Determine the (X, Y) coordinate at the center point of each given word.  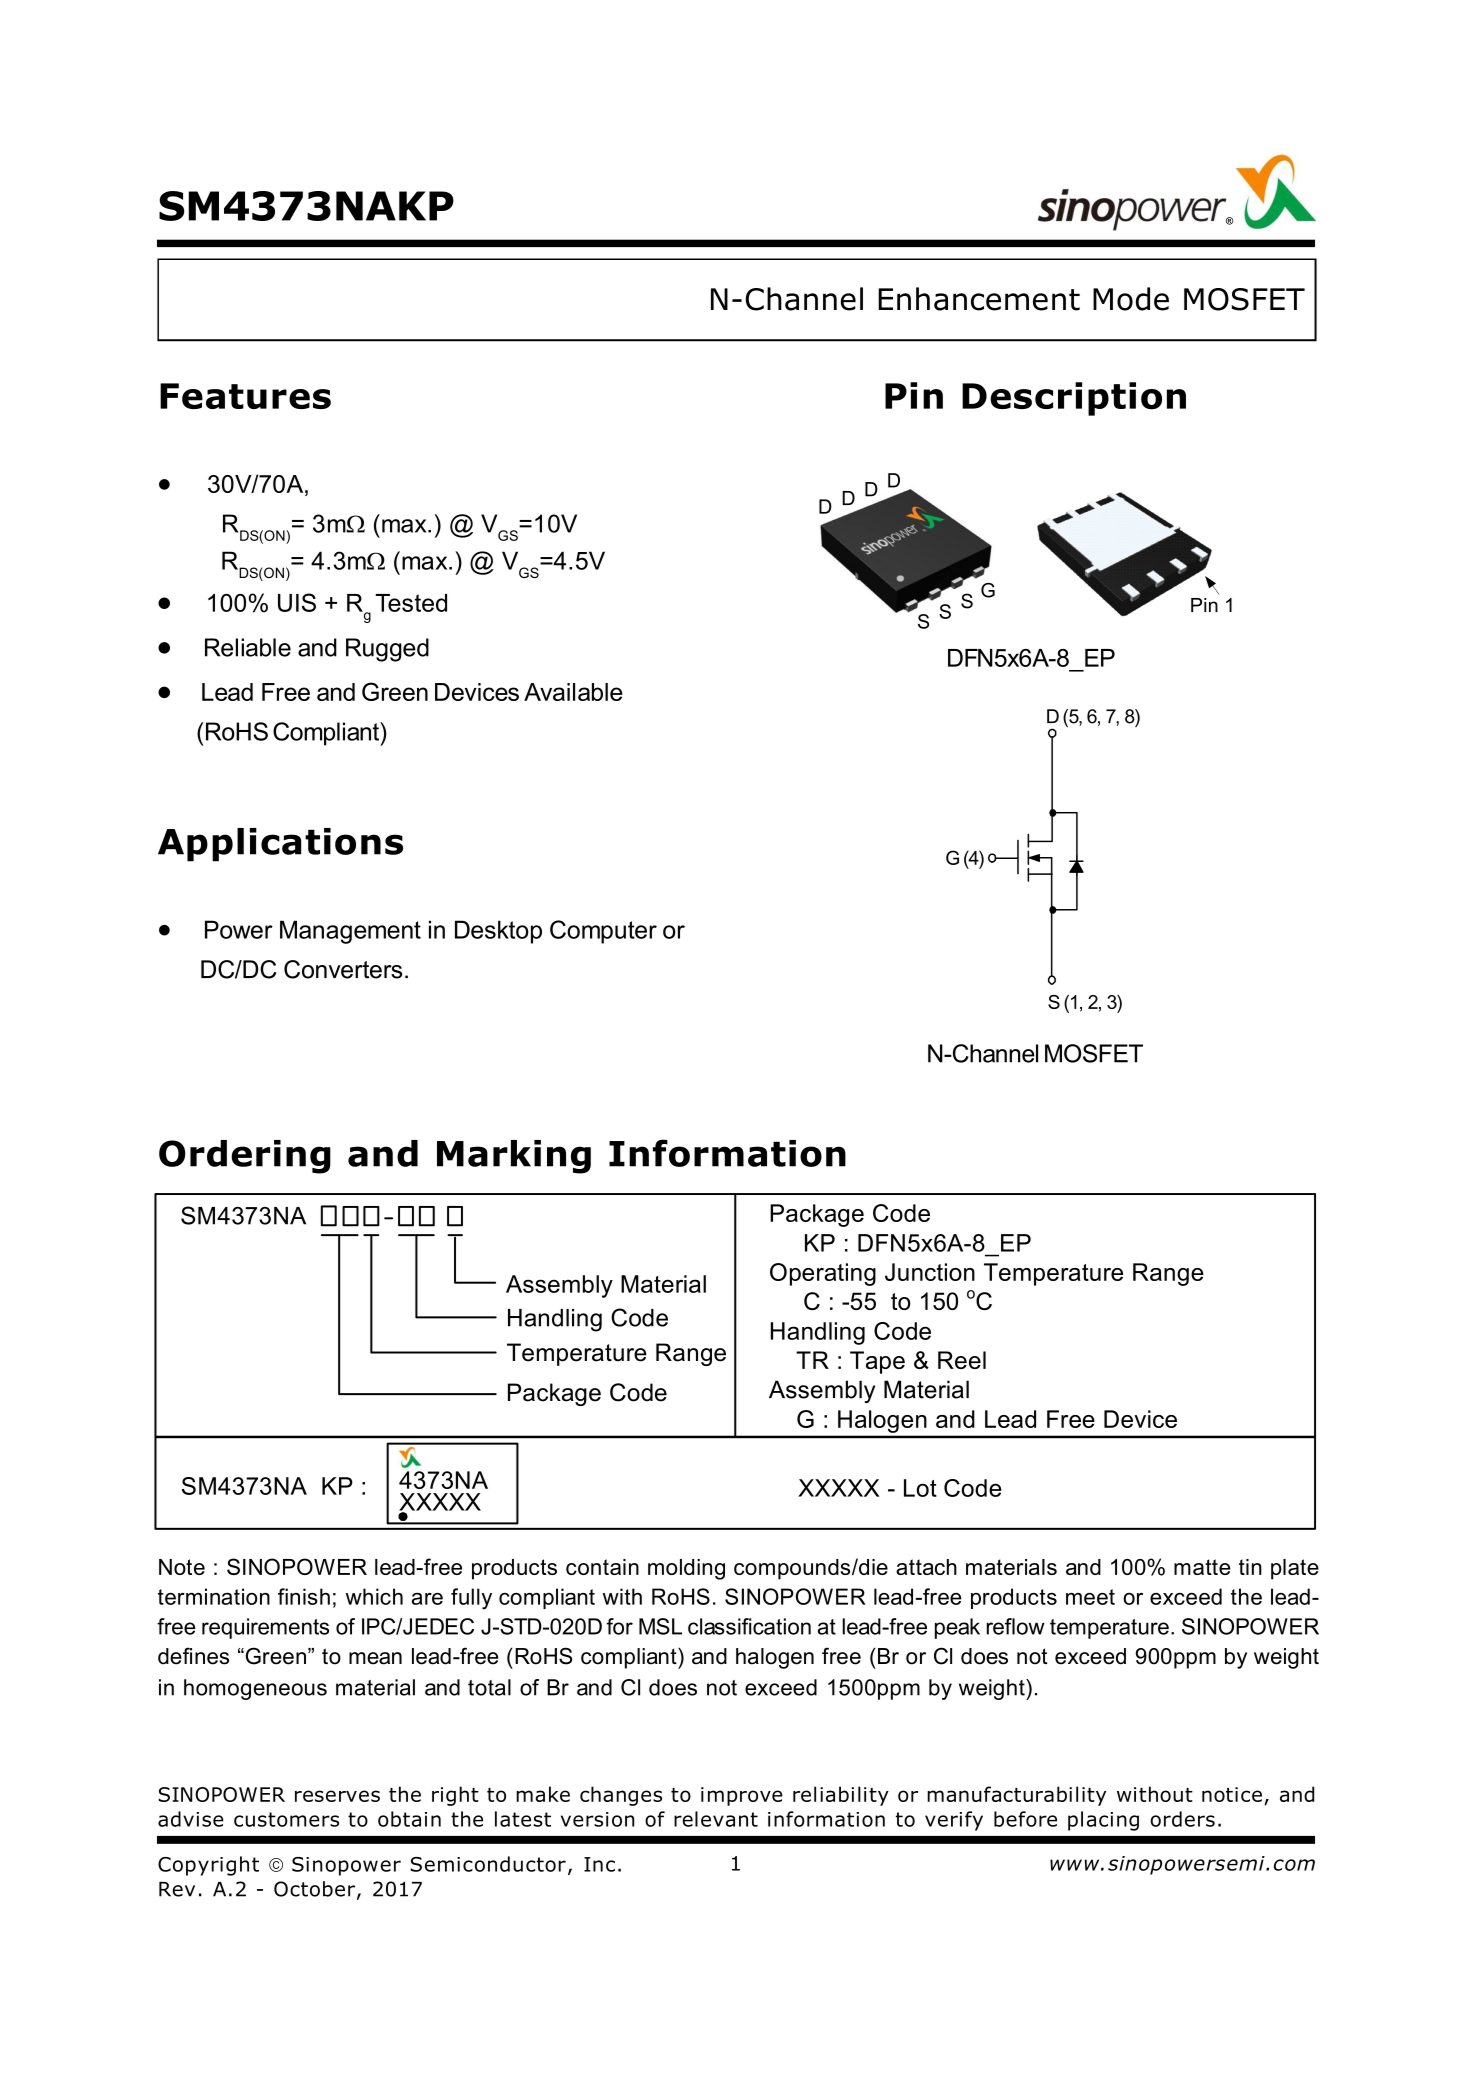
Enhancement (979, 299)
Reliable (248, 647)
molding (686, 1569)
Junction (930, 1272)
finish (304, 1596)
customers (286, 1819)
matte (1202, 1567)
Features (245, 396)
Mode (1131, 299)
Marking (514, 1157)
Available (573, 692)
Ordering (245, 1157)
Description (1074, 399)
